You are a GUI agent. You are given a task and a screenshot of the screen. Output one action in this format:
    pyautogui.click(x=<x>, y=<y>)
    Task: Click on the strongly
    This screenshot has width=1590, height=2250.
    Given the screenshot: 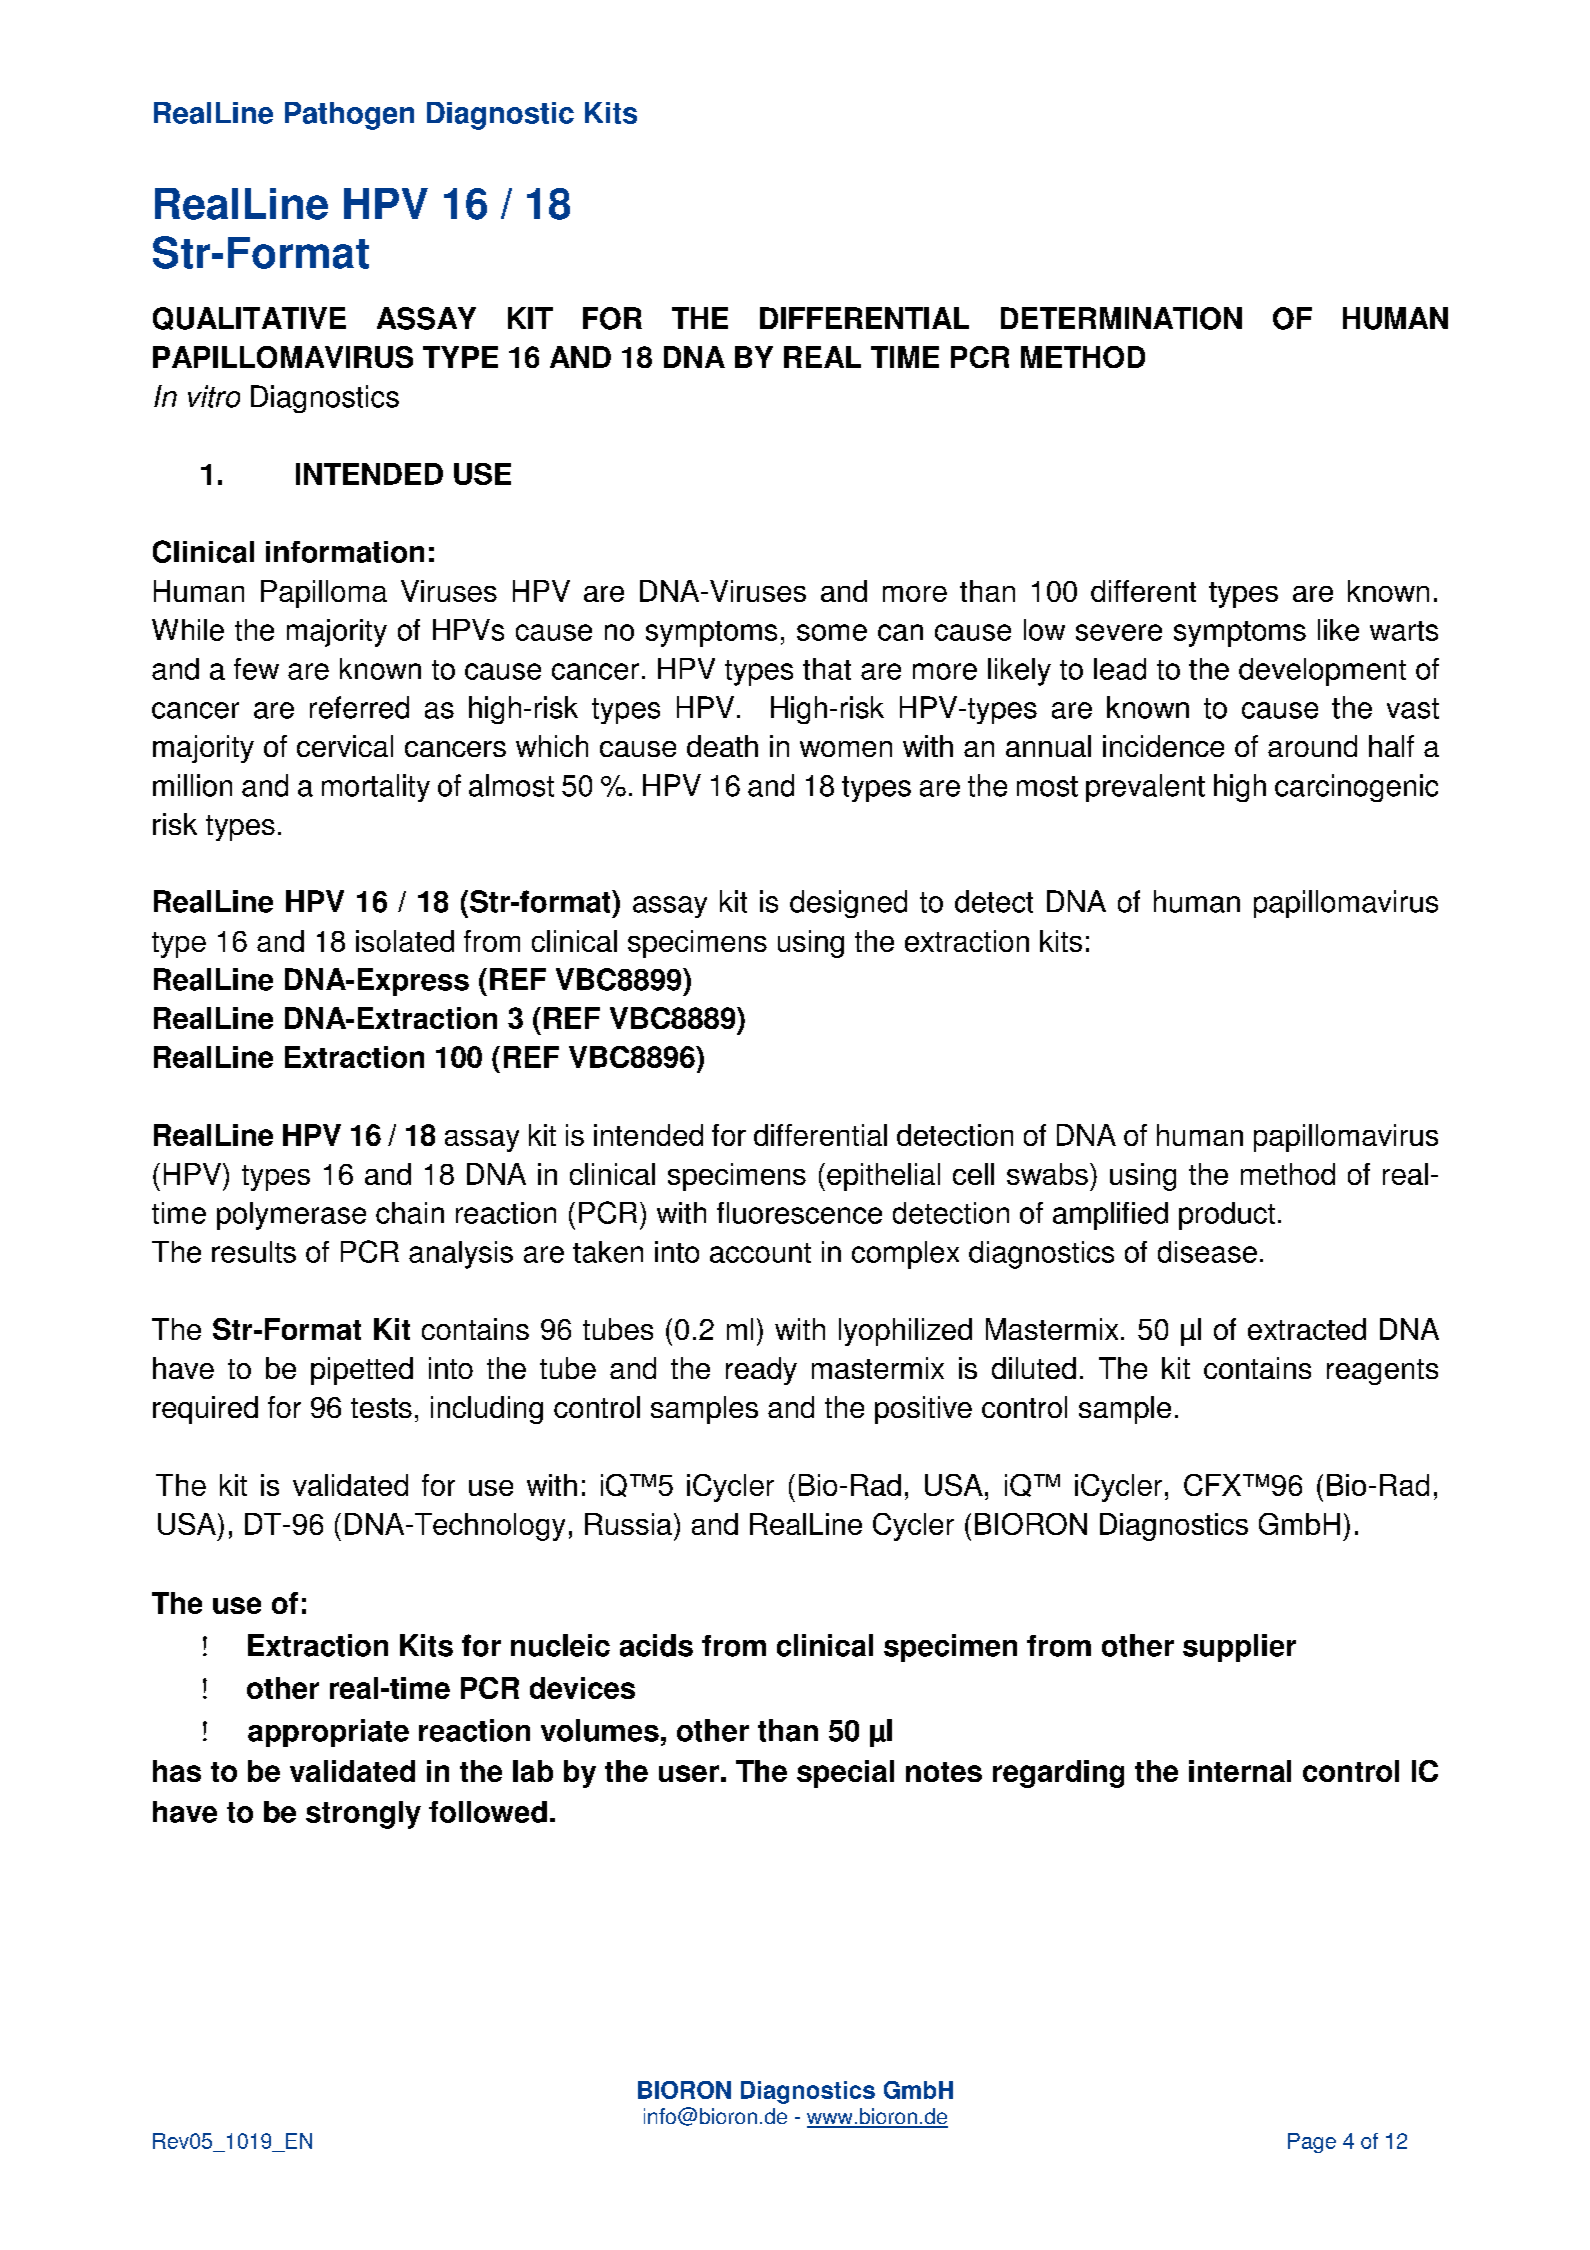 What is the action you would take?
    pyautogui.click(x=363, y=1815)
